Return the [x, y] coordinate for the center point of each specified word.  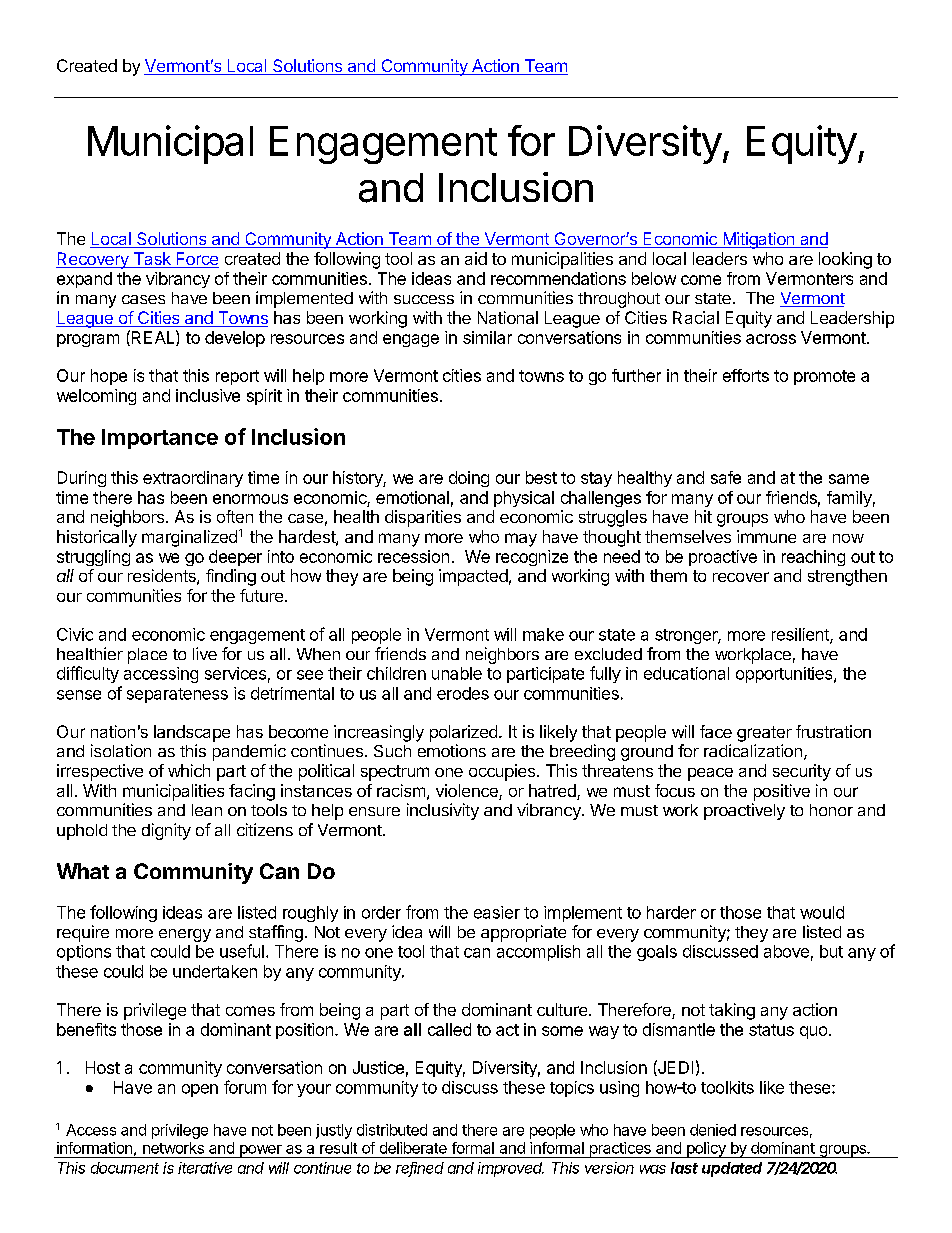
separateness [177, 695]
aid [476, 258]
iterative [205, 1168]
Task [152, 260]
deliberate [413, 1148]
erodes [463, 693]
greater [764, 734]
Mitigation [758, 240]
